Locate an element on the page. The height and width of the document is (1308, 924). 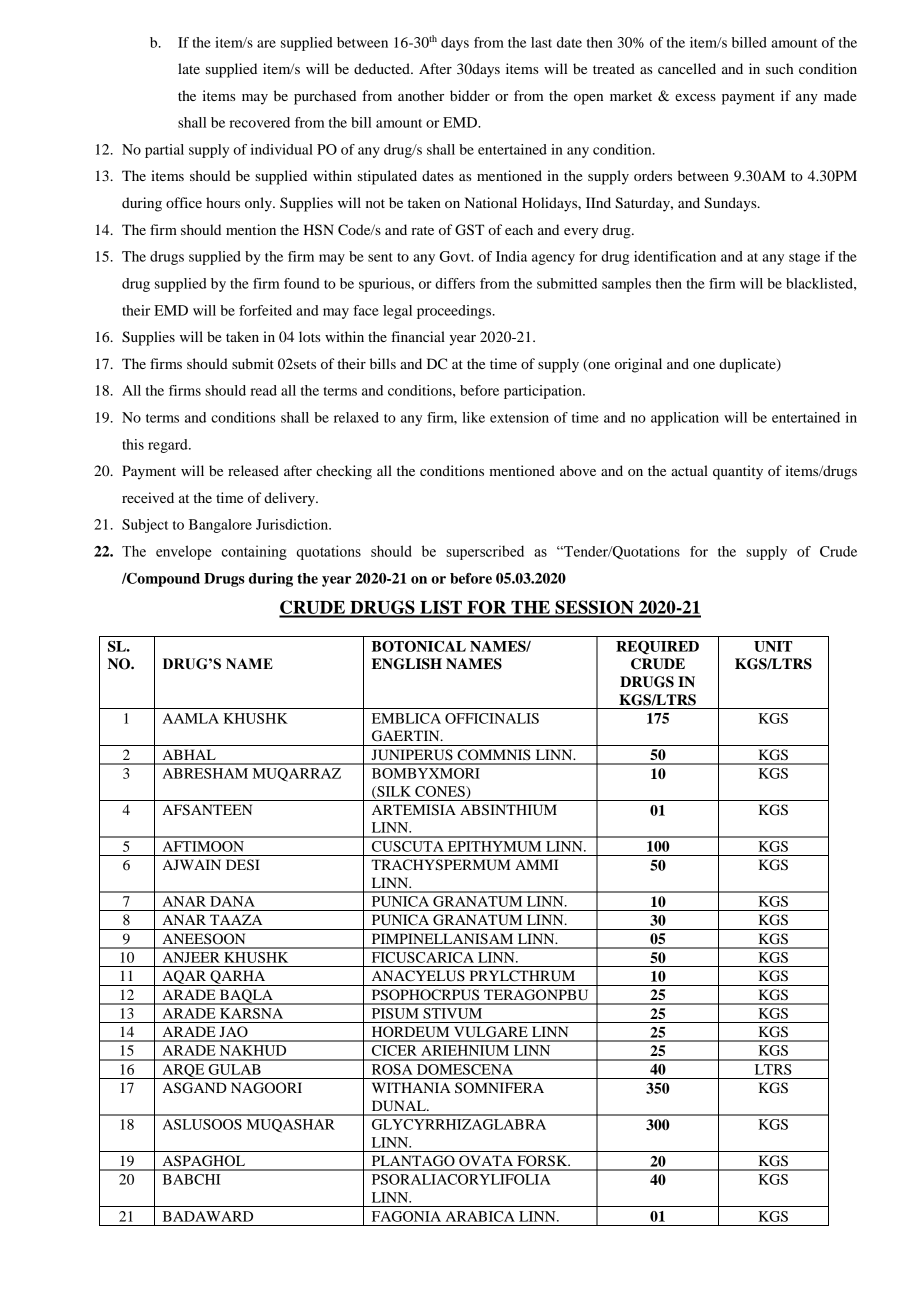
like is located at coordinates (473, 417).
